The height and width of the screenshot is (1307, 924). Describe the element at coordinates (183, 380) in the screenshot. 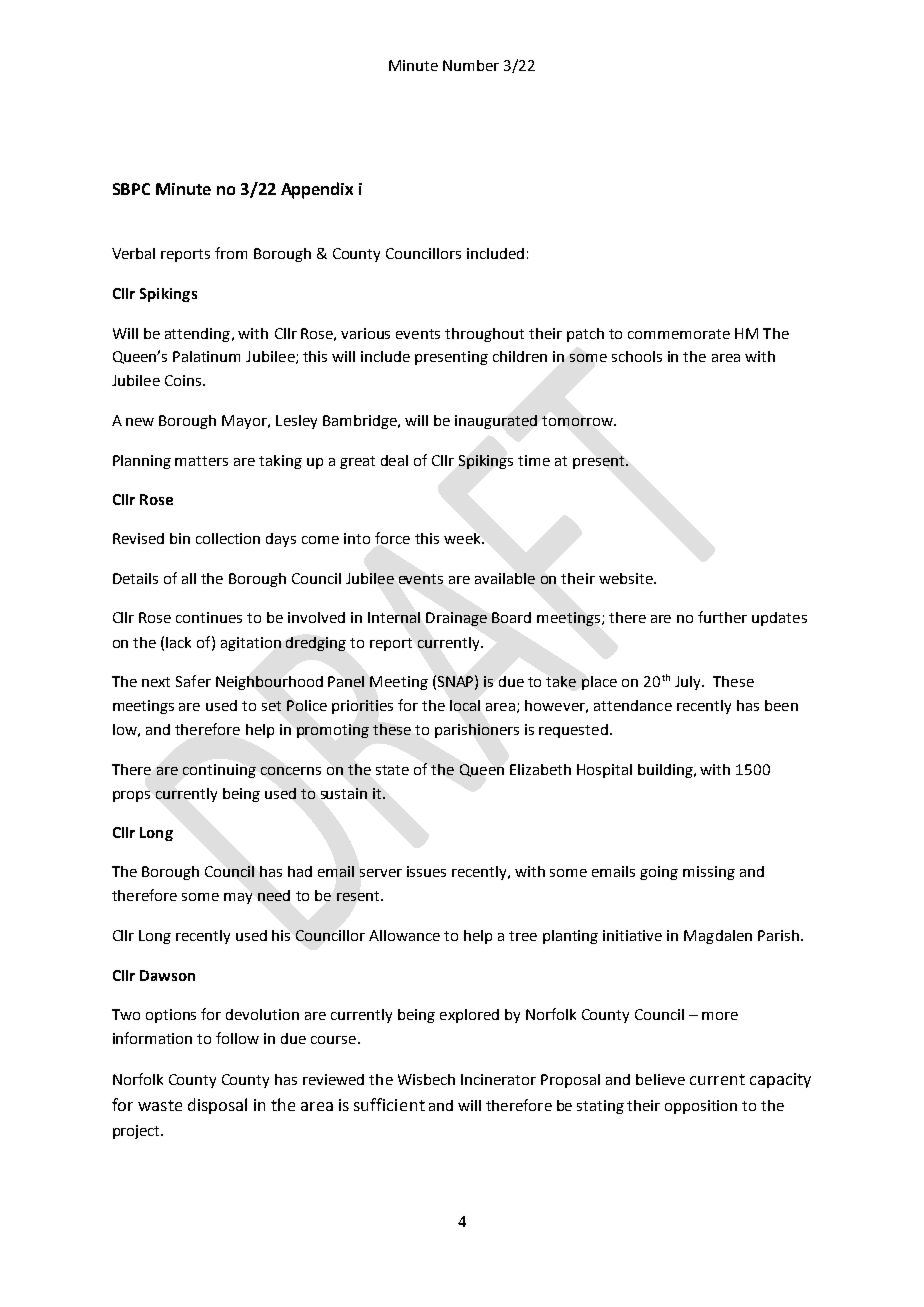

I see `Coins` at that location.
